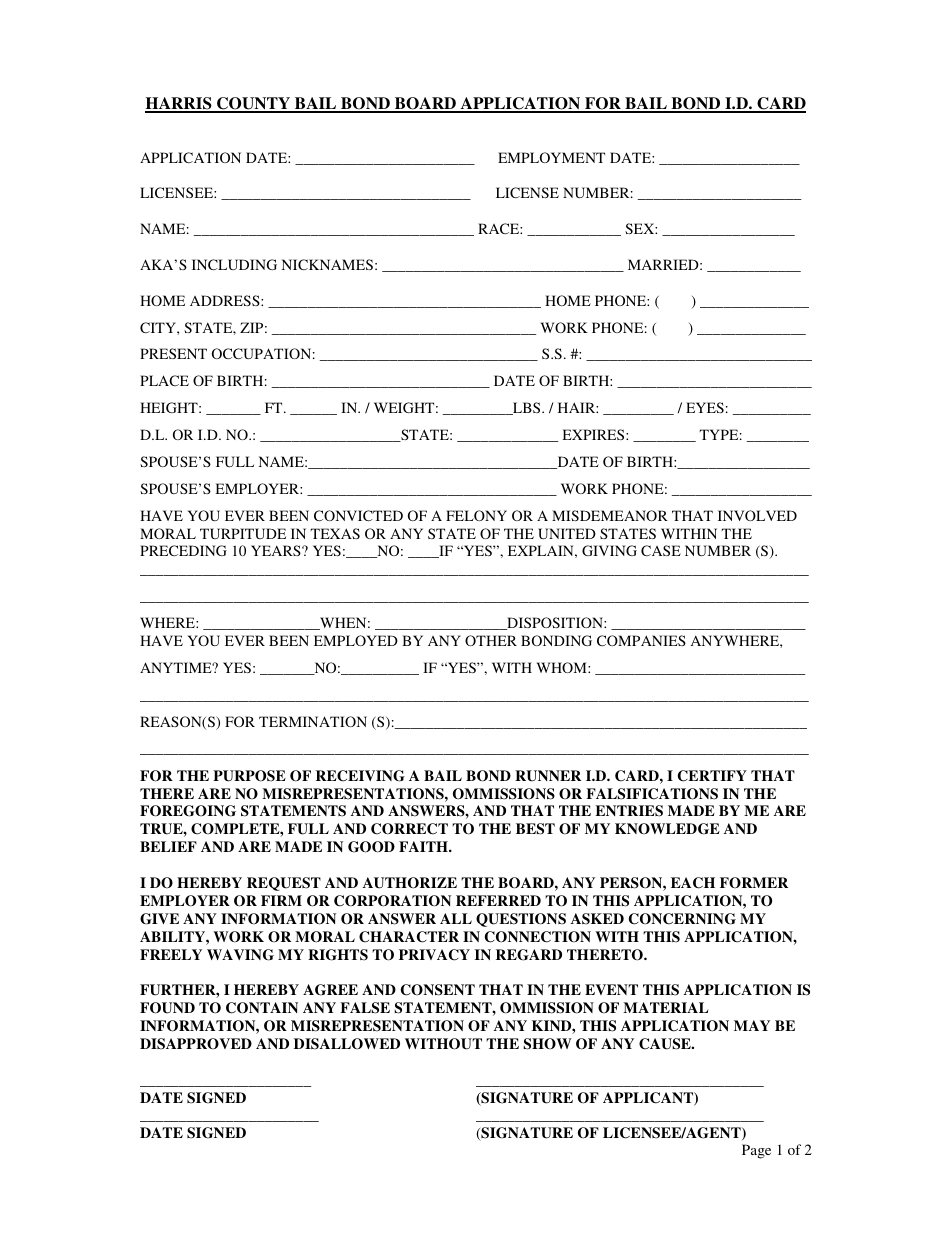  What do you see at coordinates (254, 104) in the screenshot?
I see `COUNTY` at bounding box center [254, 104].
